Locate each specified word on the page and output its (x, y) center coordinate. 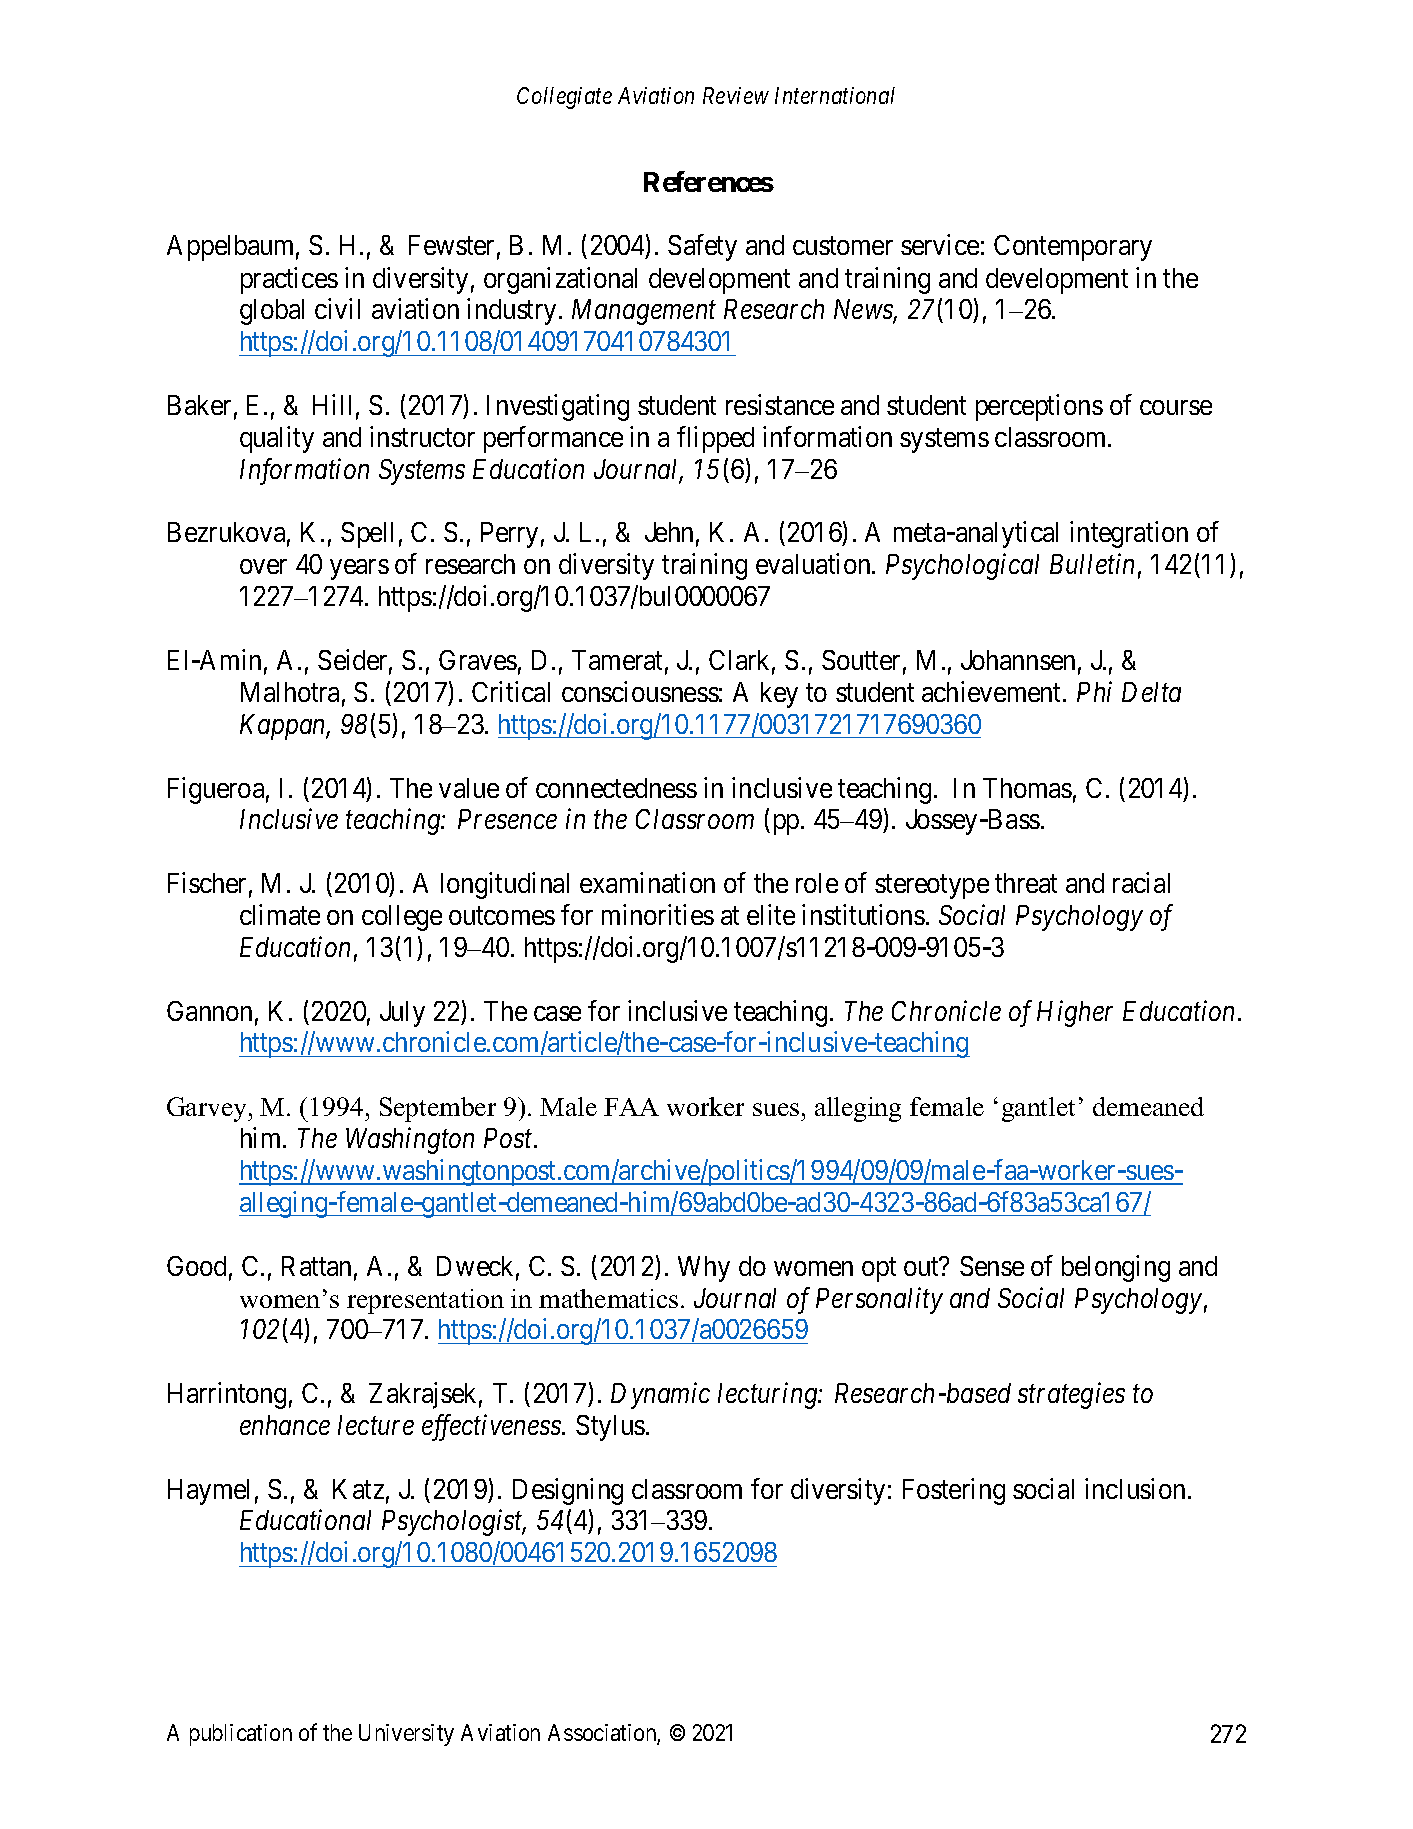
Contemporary (1073, 248)
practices (289, 280)
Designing (568, 1491)
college (402, 918)
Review (736, 95)
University (406, 1735)
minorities (658, 914)
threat (1026, 883)
